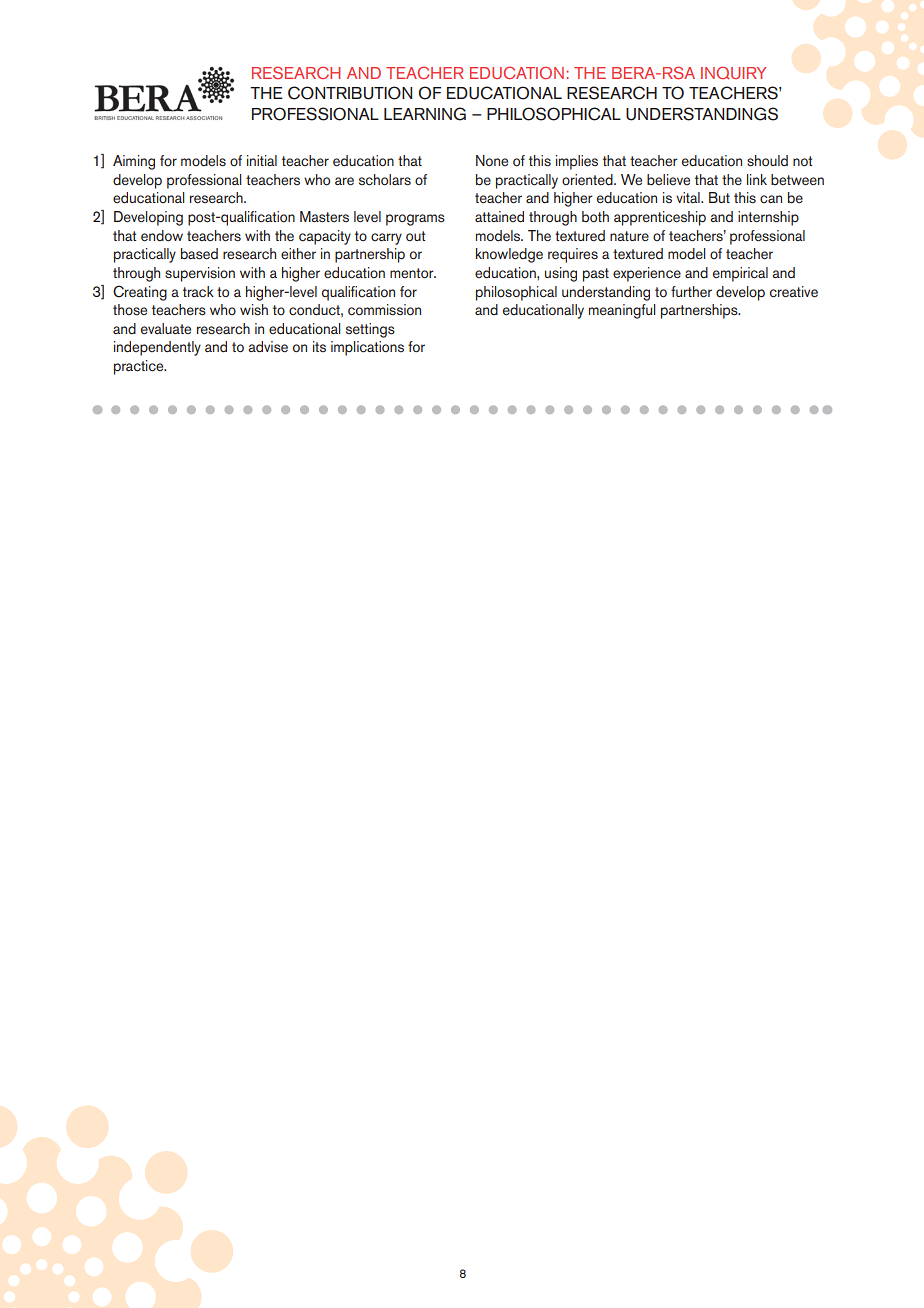  What do you see at coordinates (157, 348) in the page?
I see `independently` at bounding box center [157, 348].
